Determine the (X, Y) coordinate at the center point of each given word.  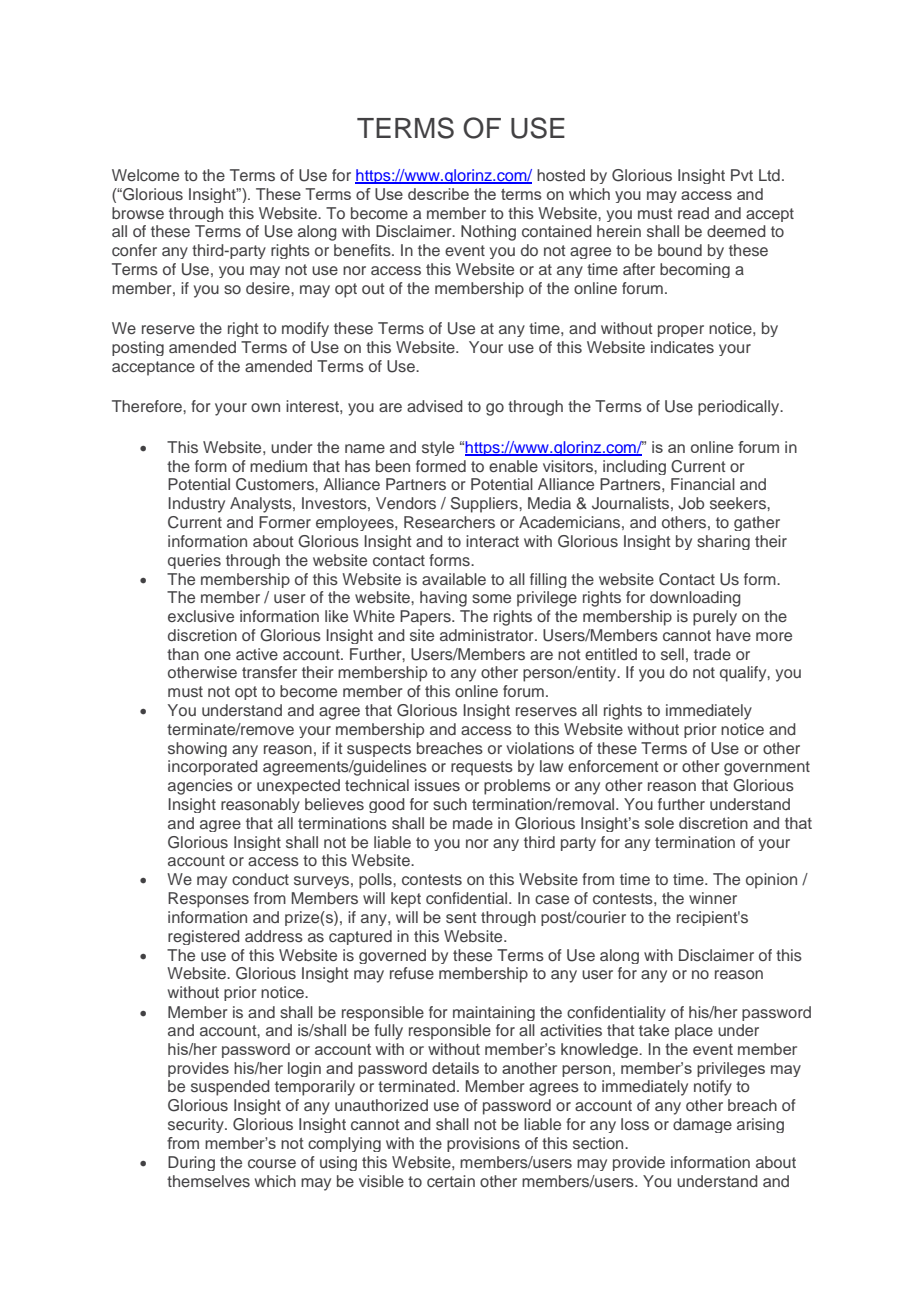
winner (713, 898)
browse (138, 213)
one (217, 655)
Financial (703, 484)
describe (438, 194)
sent (461, 917)
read (693, 213)
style (438, 448)
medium (278, 466)
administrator (488, 635)
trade (712, 654)
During (191, 1163)
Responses (208, 900)
